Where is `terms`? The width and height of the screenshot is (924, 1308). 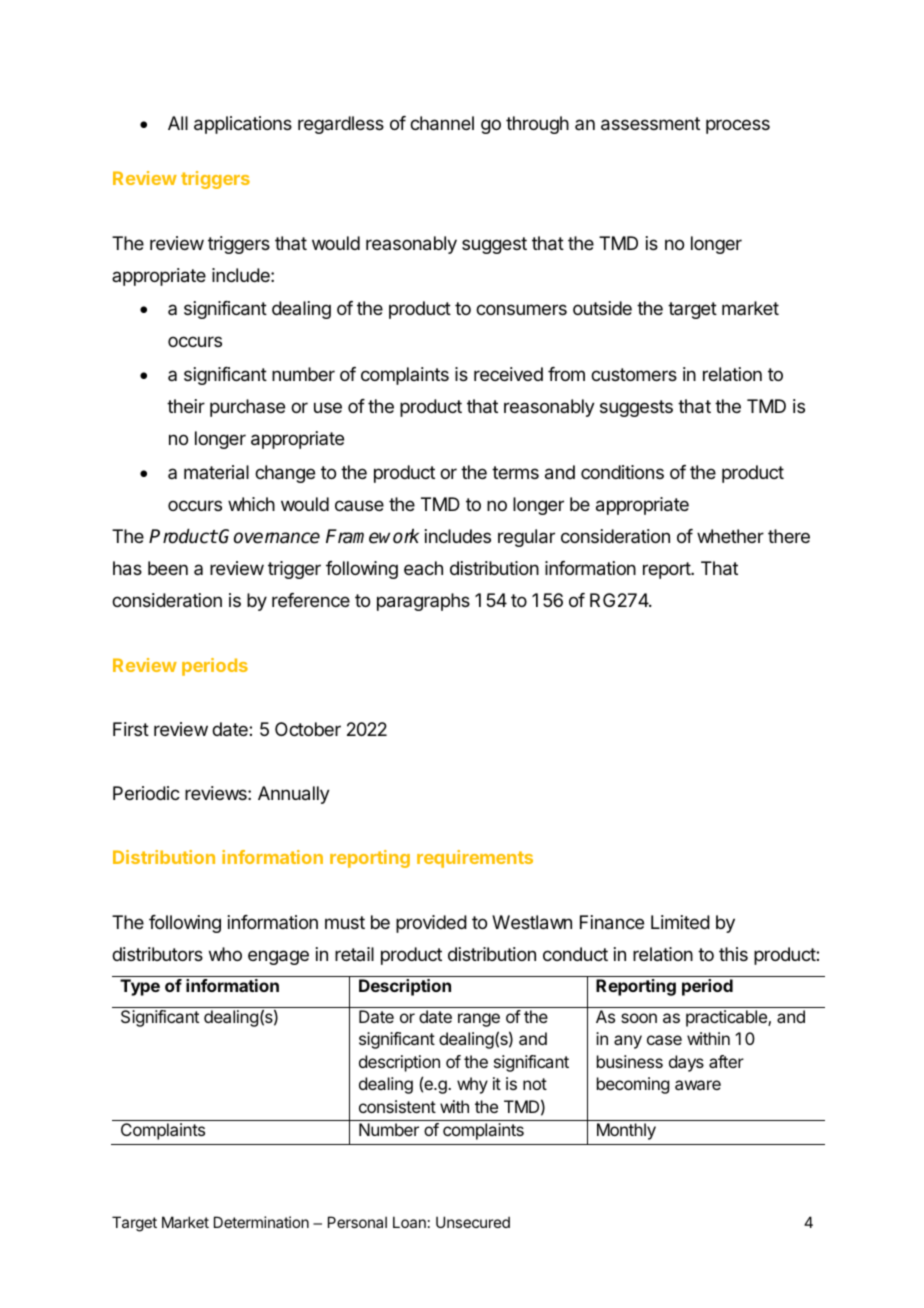
terms is located at coordinates (515, 472).
